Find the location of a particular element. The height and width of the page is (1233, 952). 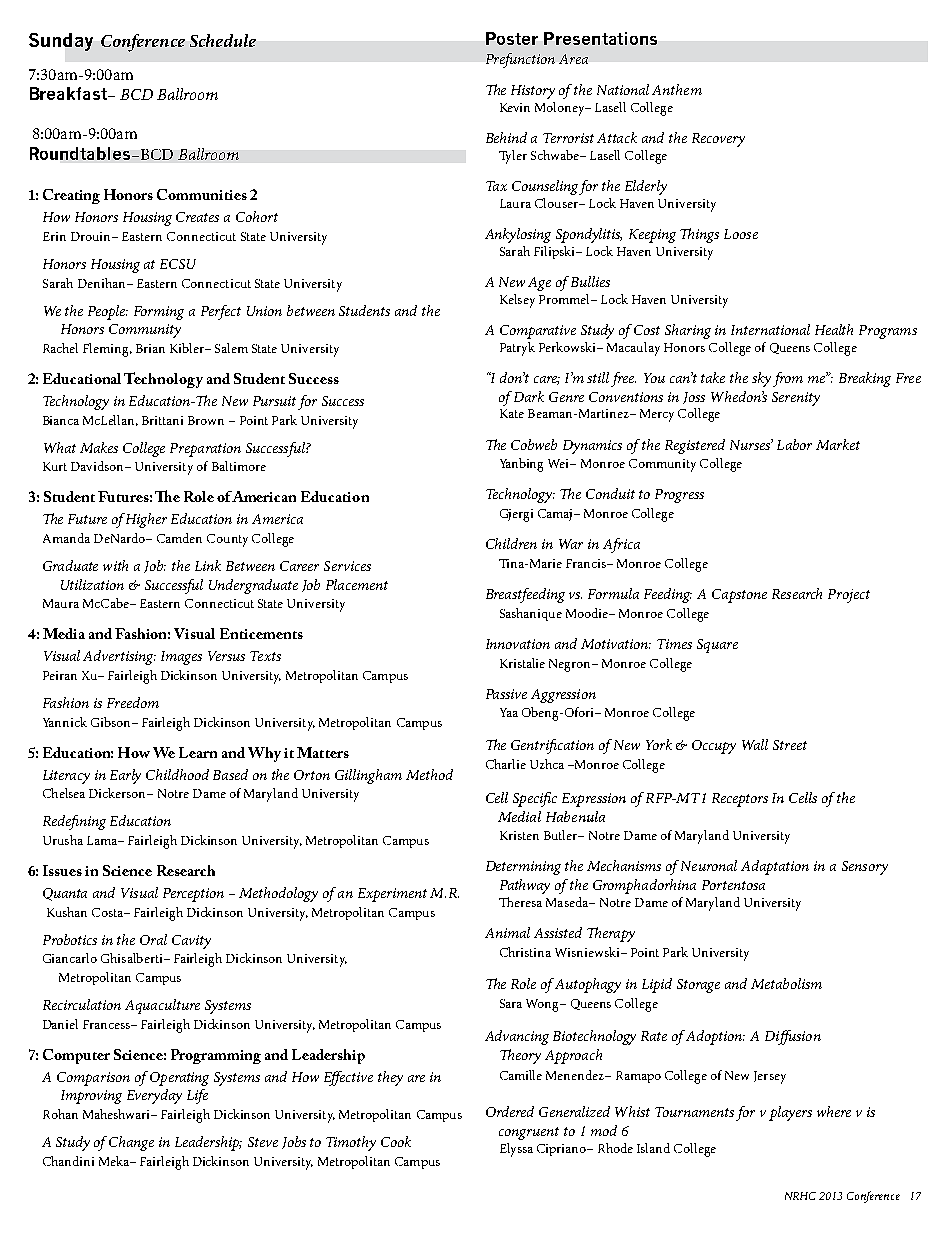

Childhood is located at coordinates (177, 774).
